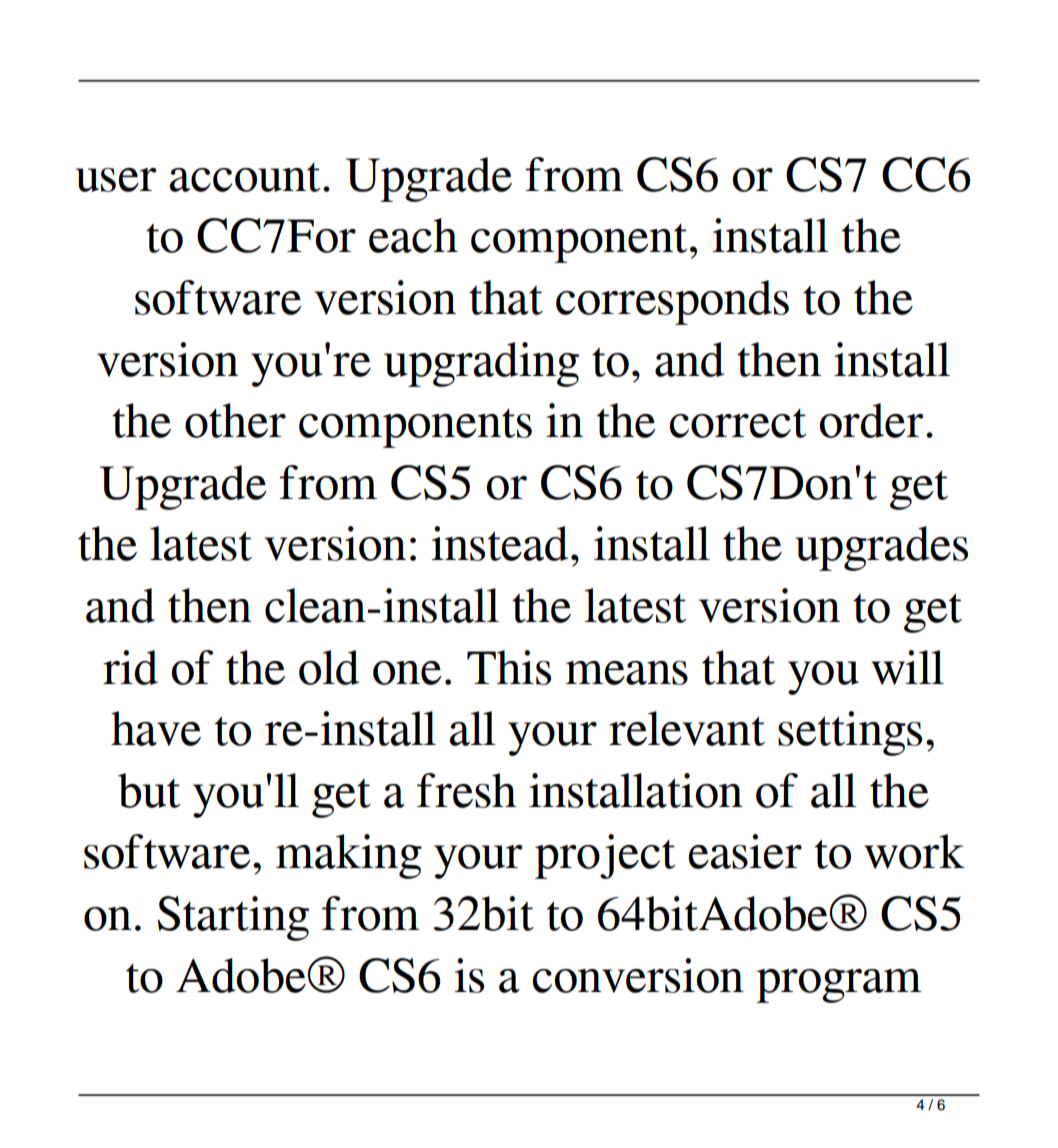 The width and height of the page is (1058, 1148). What do you see at coordinates (413, 235) in the page?
I see `each` at bounding box center [413, 235].
